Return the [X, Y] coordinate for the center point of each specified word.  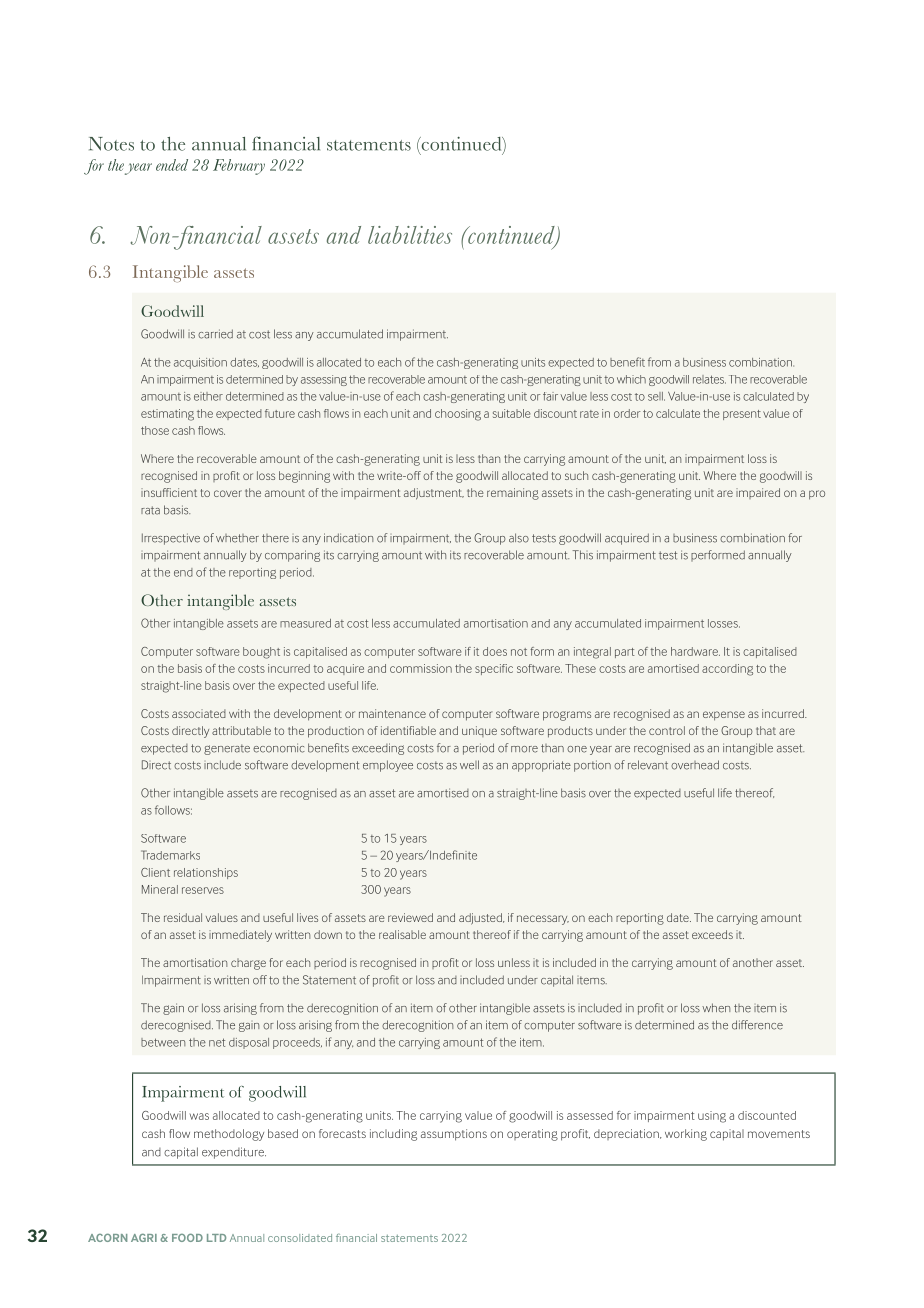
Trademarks [170, 855]
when [716, 1008]
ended [172, 165]
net [217, 1042]
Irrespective [171, 539]
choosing [458, 415]
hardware [695, 651]
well [469, 765]
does [495, 651]
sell [656, 396]
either [208, 396]
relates [709, 379]
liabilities [410, 235]
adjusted [481, 919]
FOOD [187, 1238]
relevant [648, 765]
